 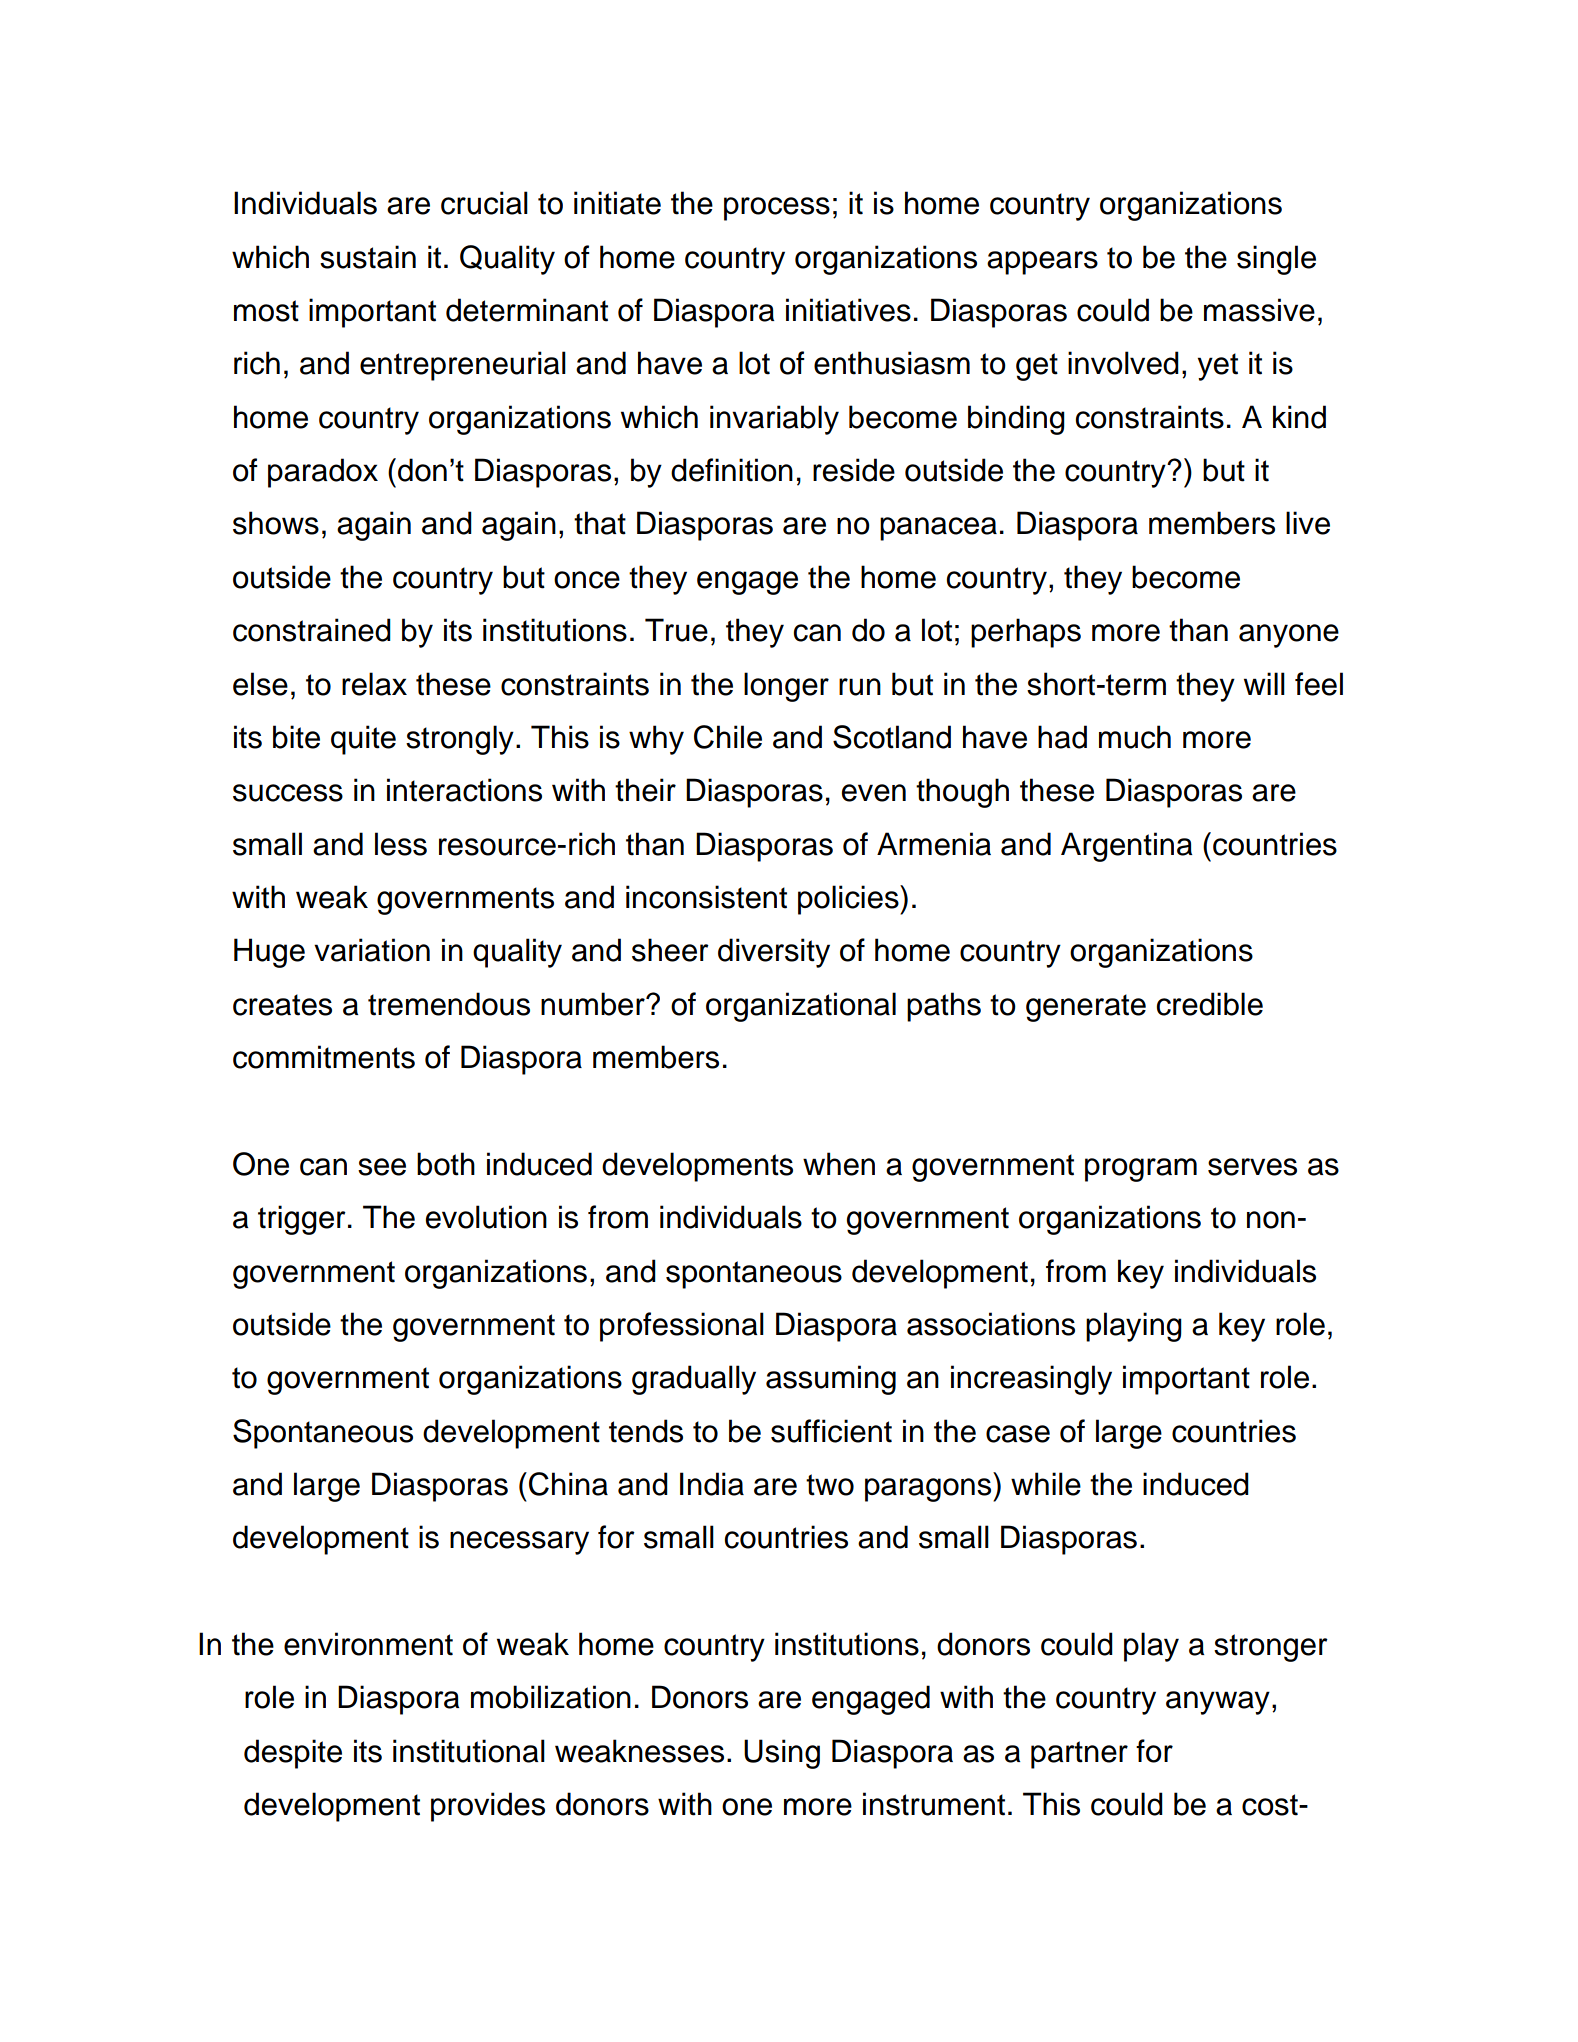 What do you see at coordinates (469, 1751) in the page?
I see `institutional` at bounding box center [469, 1751].
